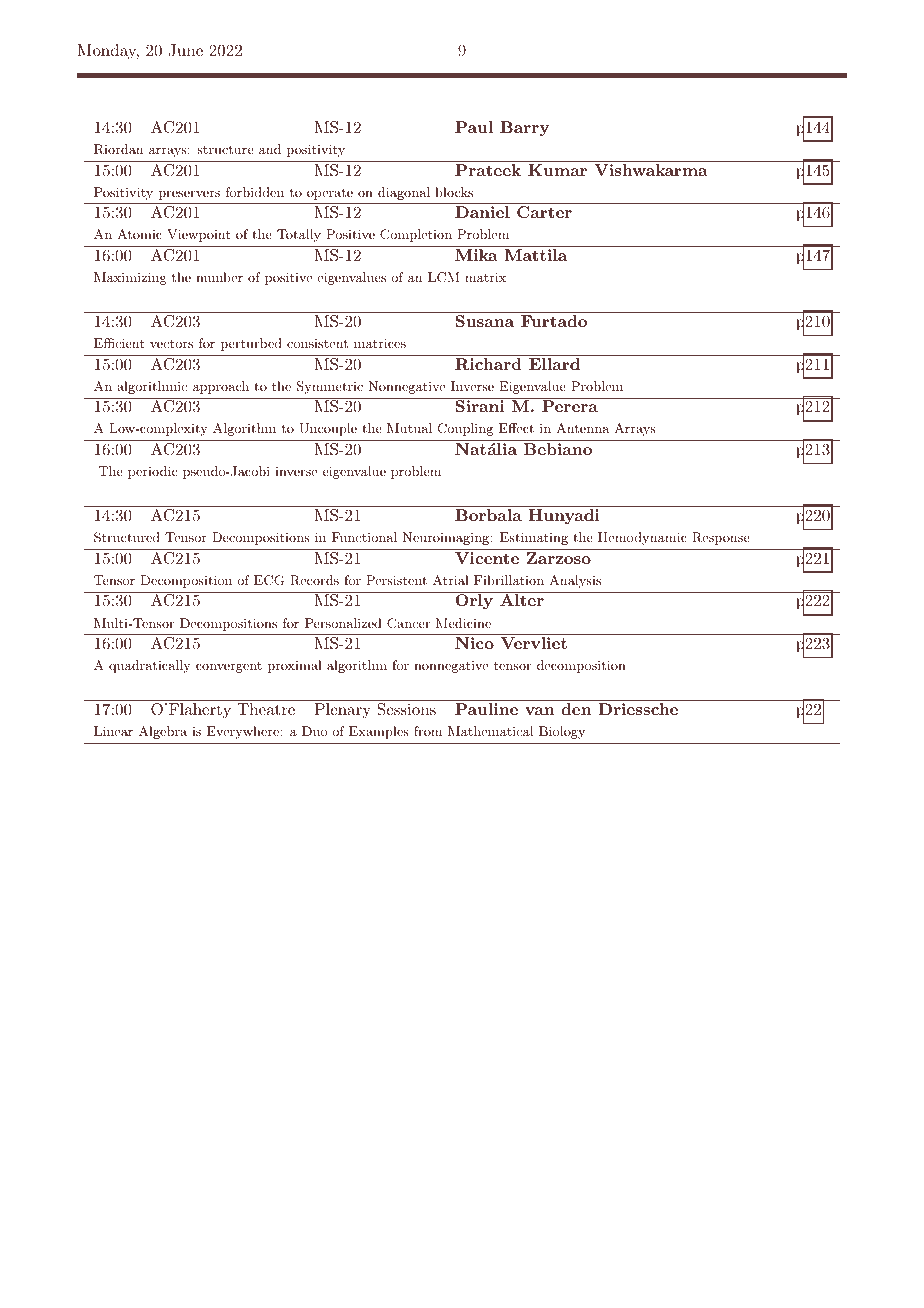 Image resolution: width=924 pixels, height=1308 pixels. What do you see at coordinates (244, 732) in the screenshot?
I see `Everywhere` at bounding box center [244, 732].
